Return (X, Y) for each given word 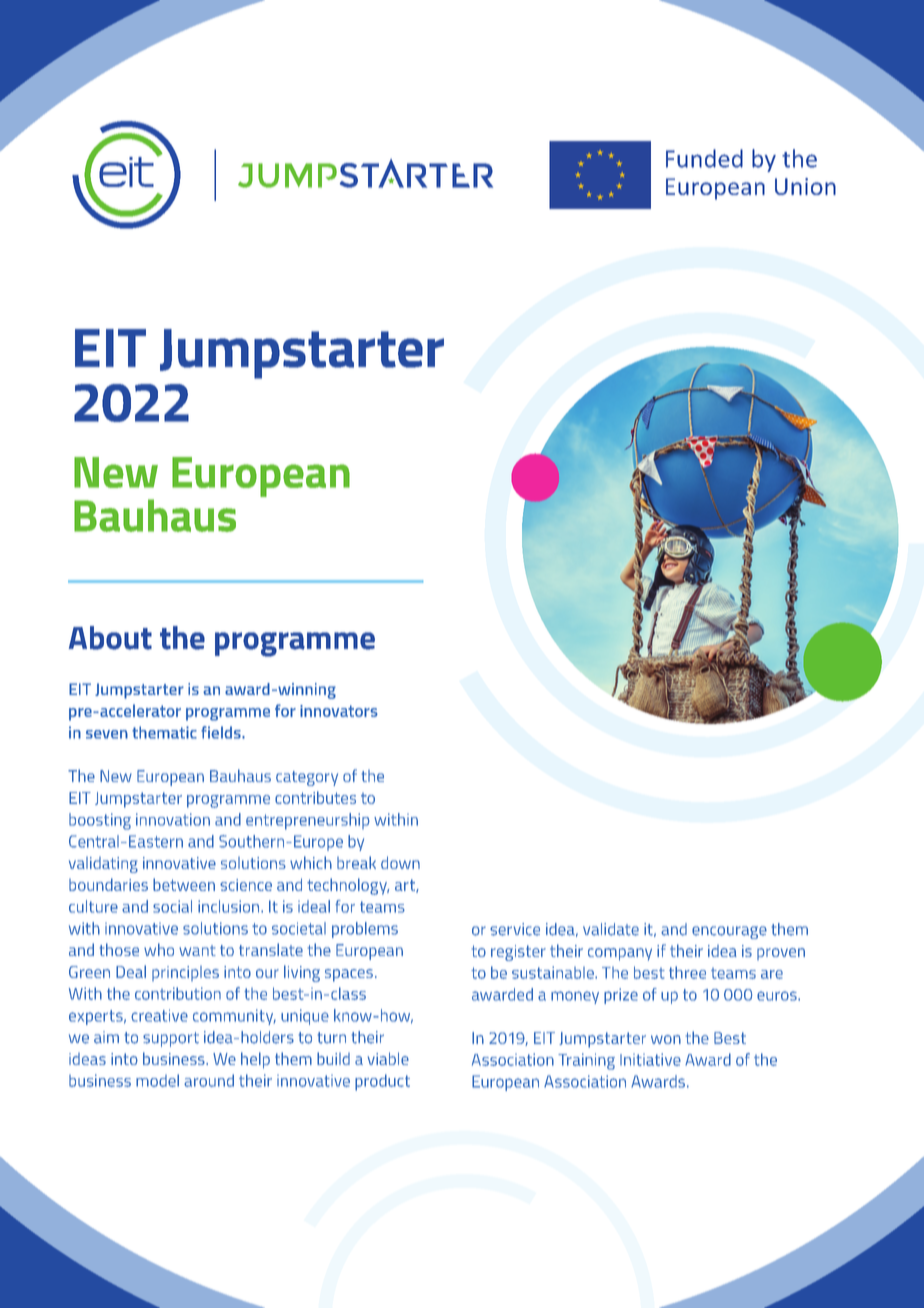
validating (103, 865)
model (157, 1080)
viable (388, 1058)
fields (222, 732)
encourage (729, 932)
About (110, 638)
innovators (339, 711)
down (400, 862)
